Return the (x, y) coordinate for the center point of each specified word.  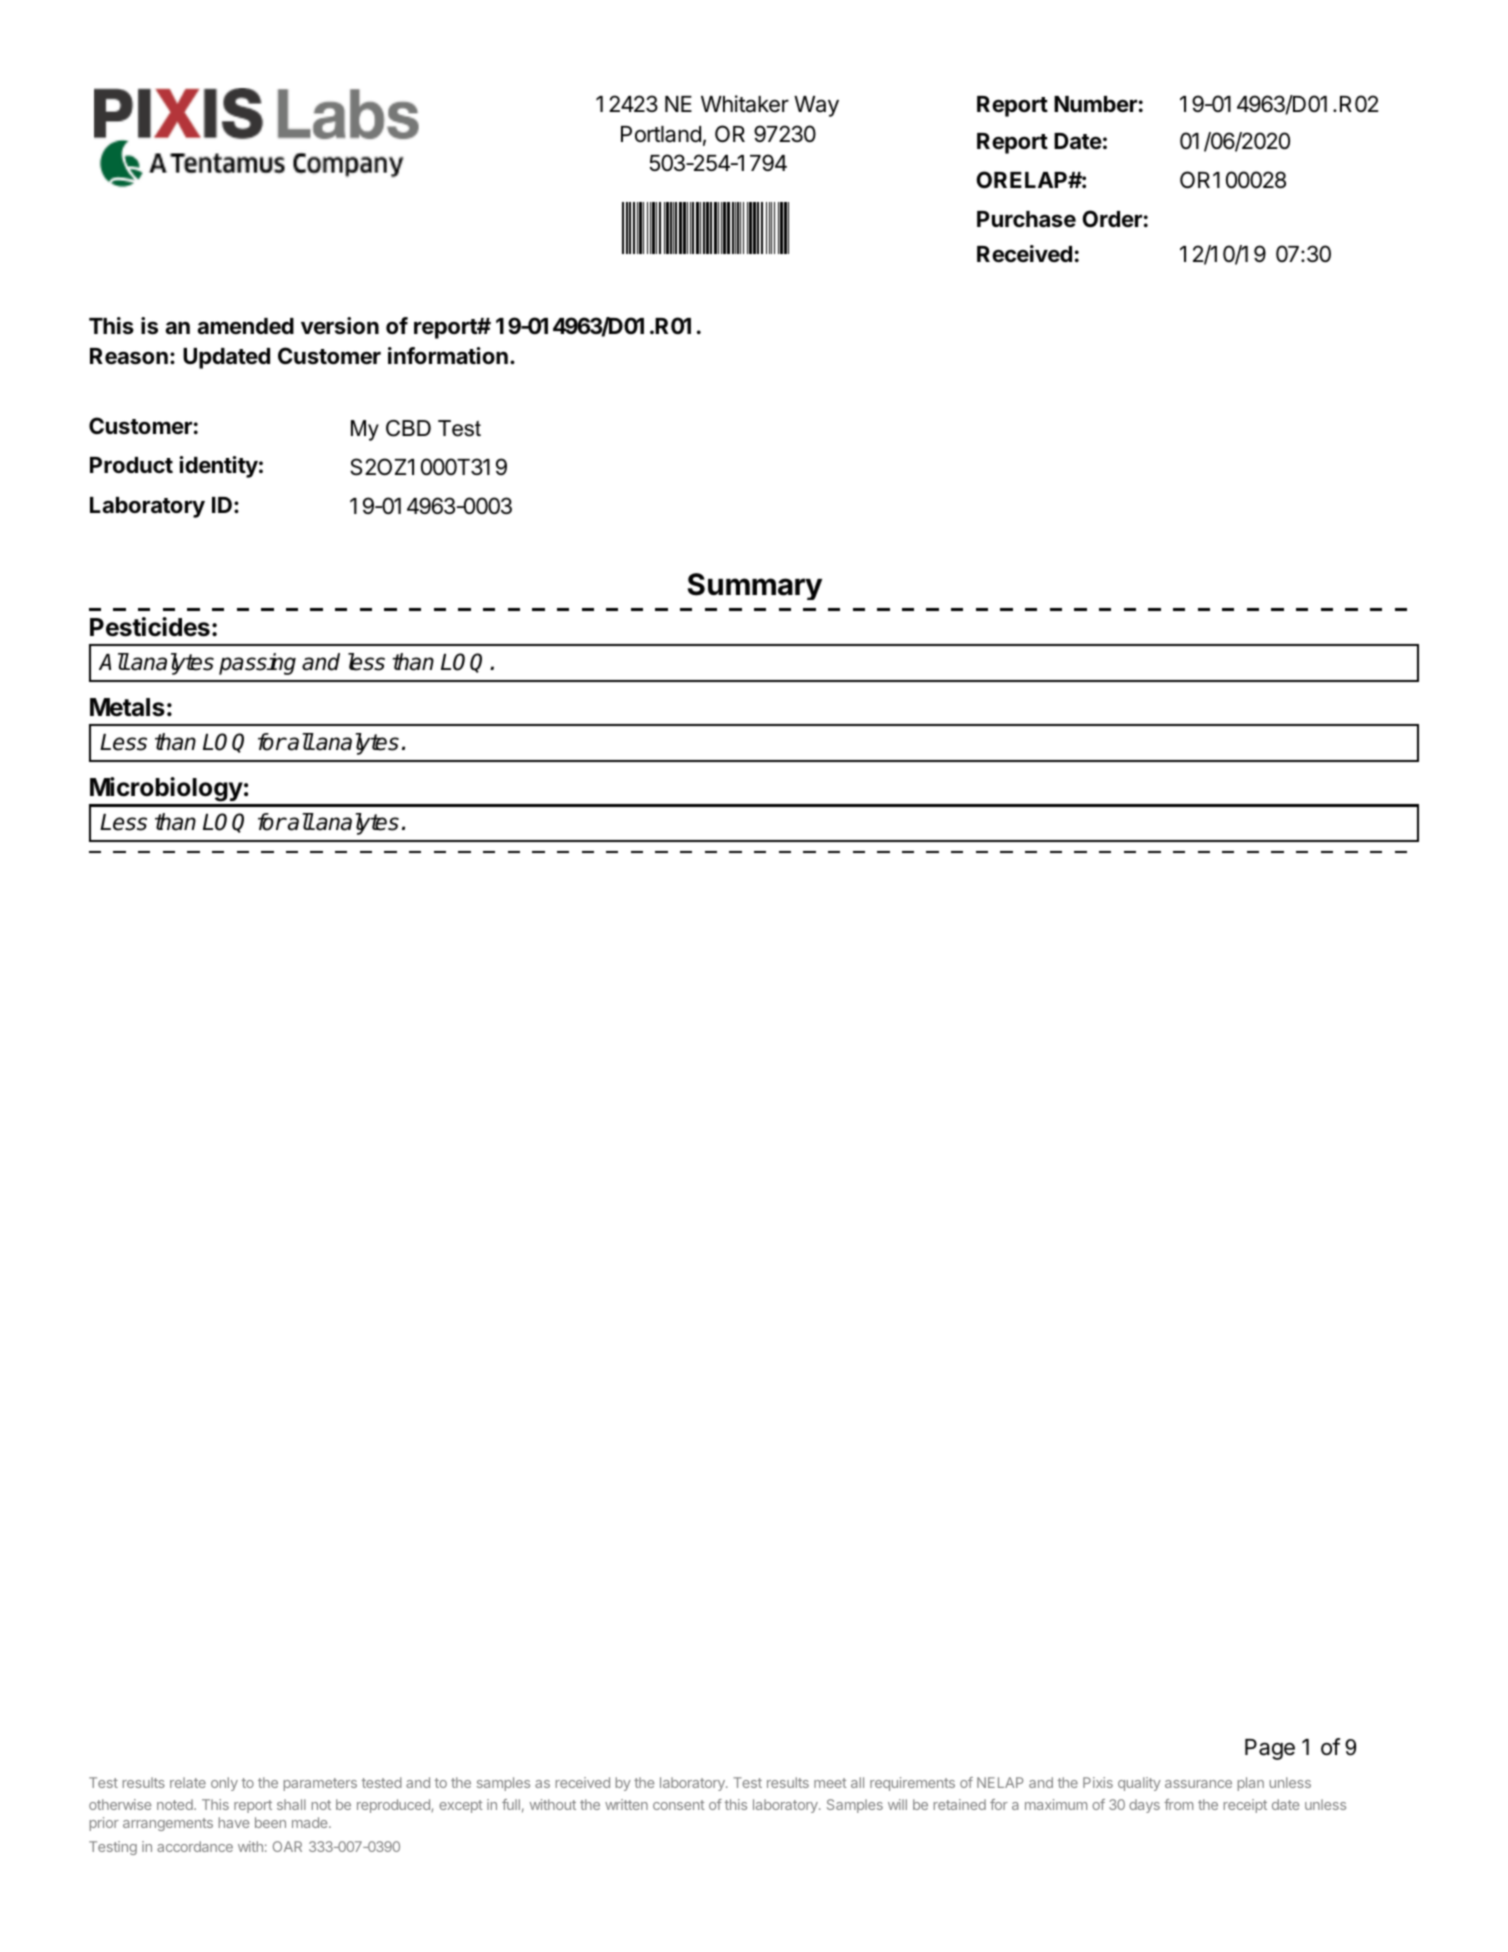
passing (257, 664)
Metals (127, 707)
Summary (755, 586)
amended (245, 326)
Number (1095, 104)
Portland (661, 134)
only (224, 1784)
